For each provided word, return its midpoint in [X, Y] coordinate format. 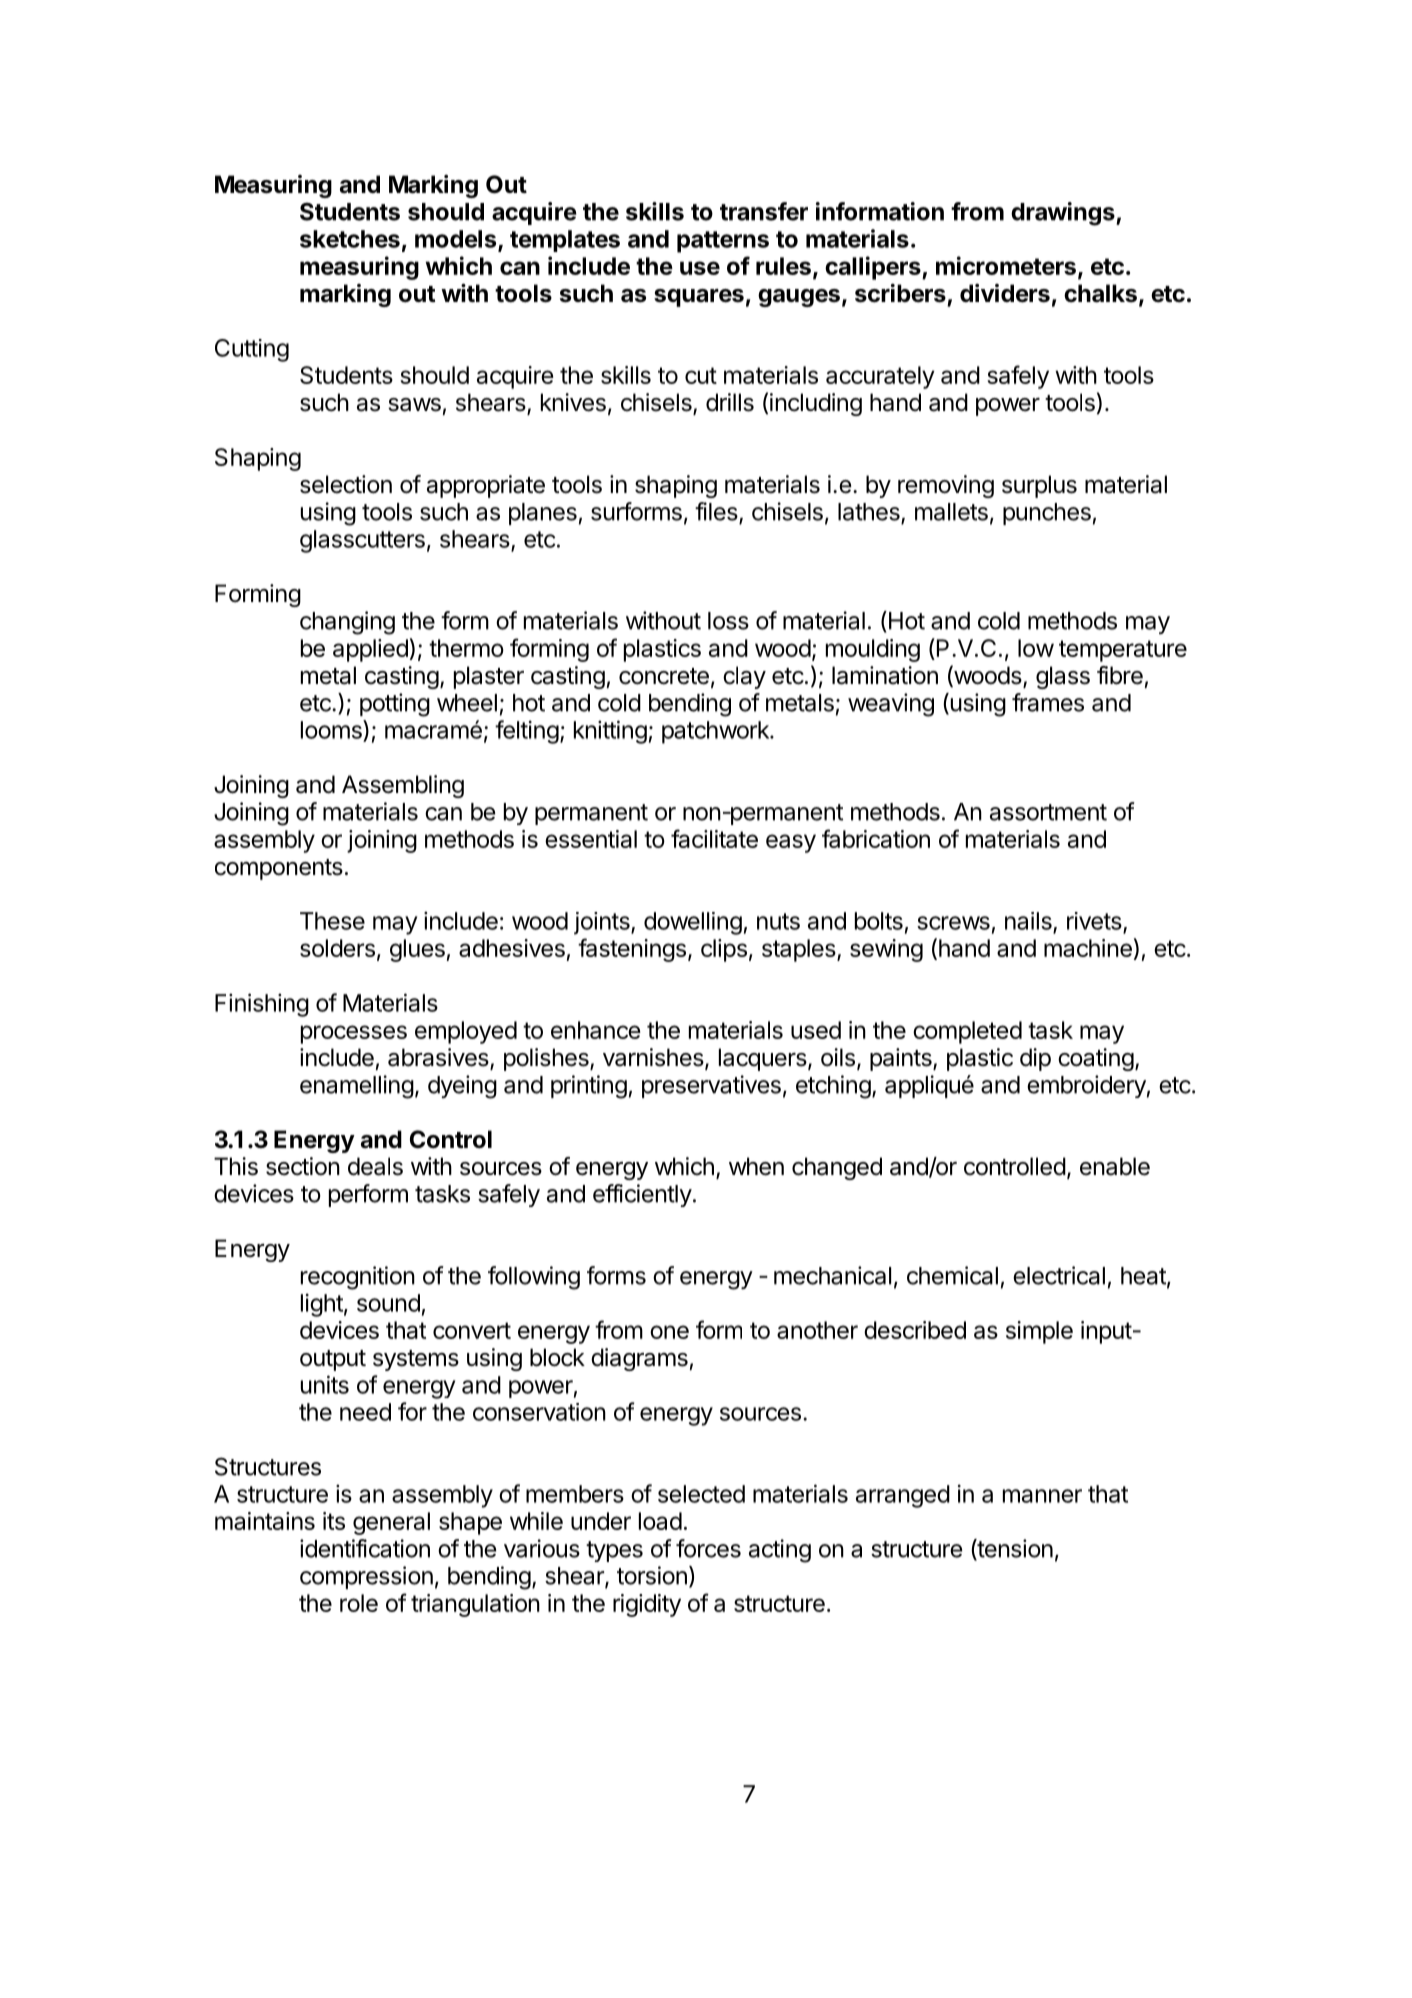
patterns [723, 242]
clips [724, 950]
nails [1028, 921]
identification [365, 1548]
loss [728, 621]
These [332, 921]
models [457, 240]
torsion [652, 1575]
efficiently [642, 1195]
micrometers [1006, 265]
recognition [358, 1278]
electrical [1059, 1275]
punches [1047, 514]
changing [347, 623]
